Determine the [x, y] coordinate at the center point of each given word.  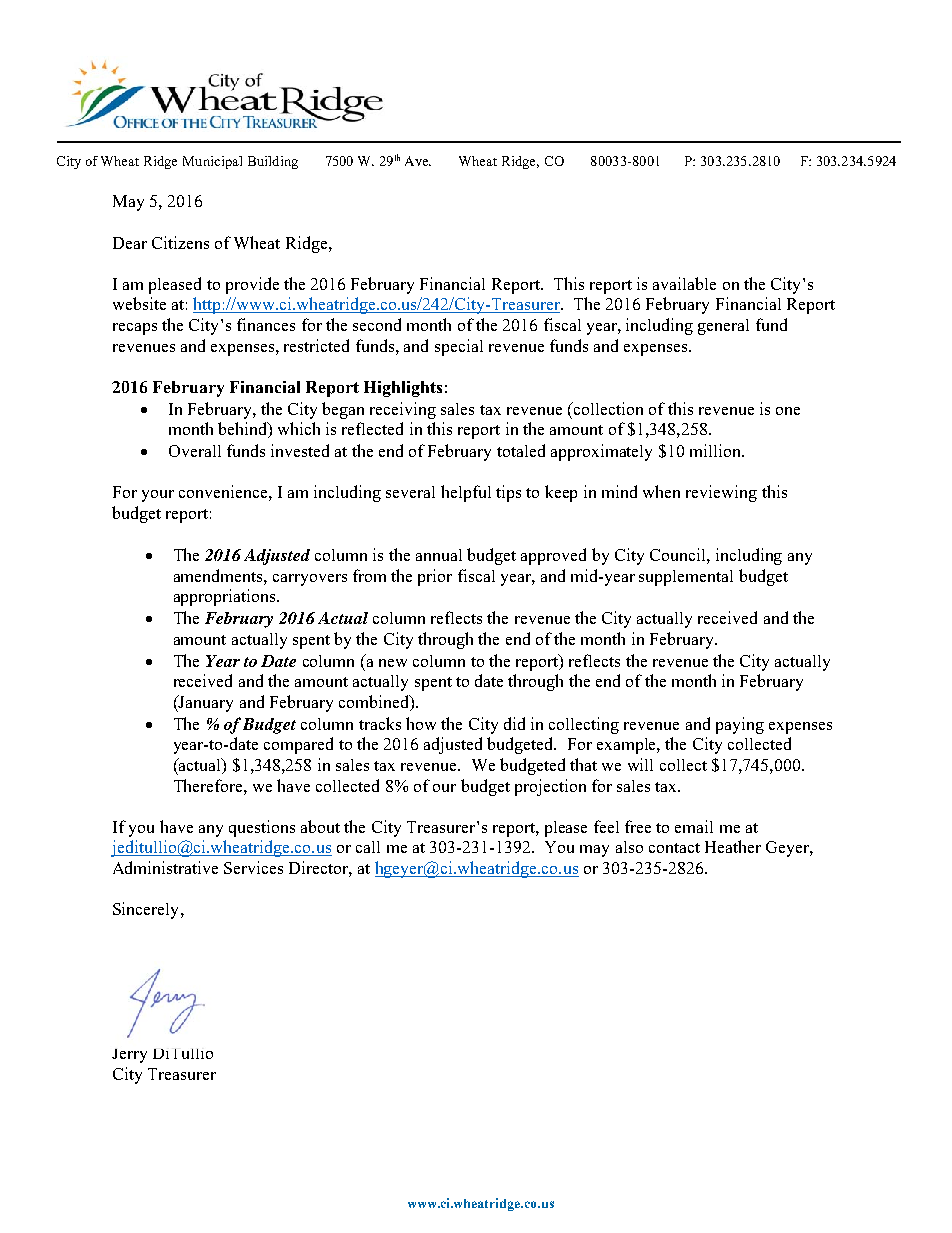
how [421, 723]
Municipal [212, 162]
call [368, 847]
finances [266, 324]
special [459, 347]
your [158, 496]
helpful [466, 493]
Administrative [165, 867]
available [684, 283]
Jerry [129, 1056]
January [205, 703]
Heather [733, 846]
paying [740, 725]
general [723, 327]
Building [273, 162]
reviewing [721, 493]
